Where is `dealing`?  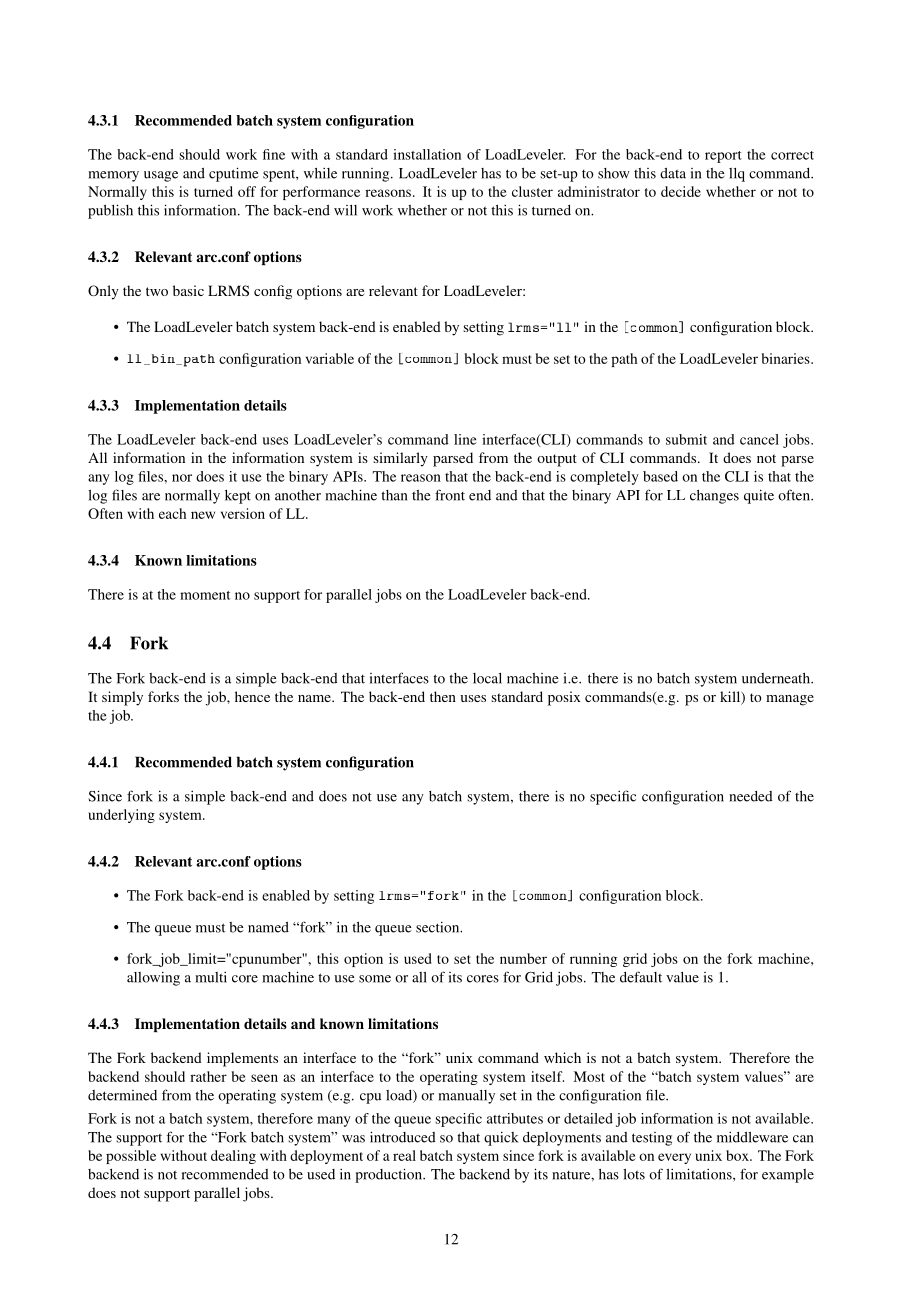 dealing is located at coordinates (233, 1157).
